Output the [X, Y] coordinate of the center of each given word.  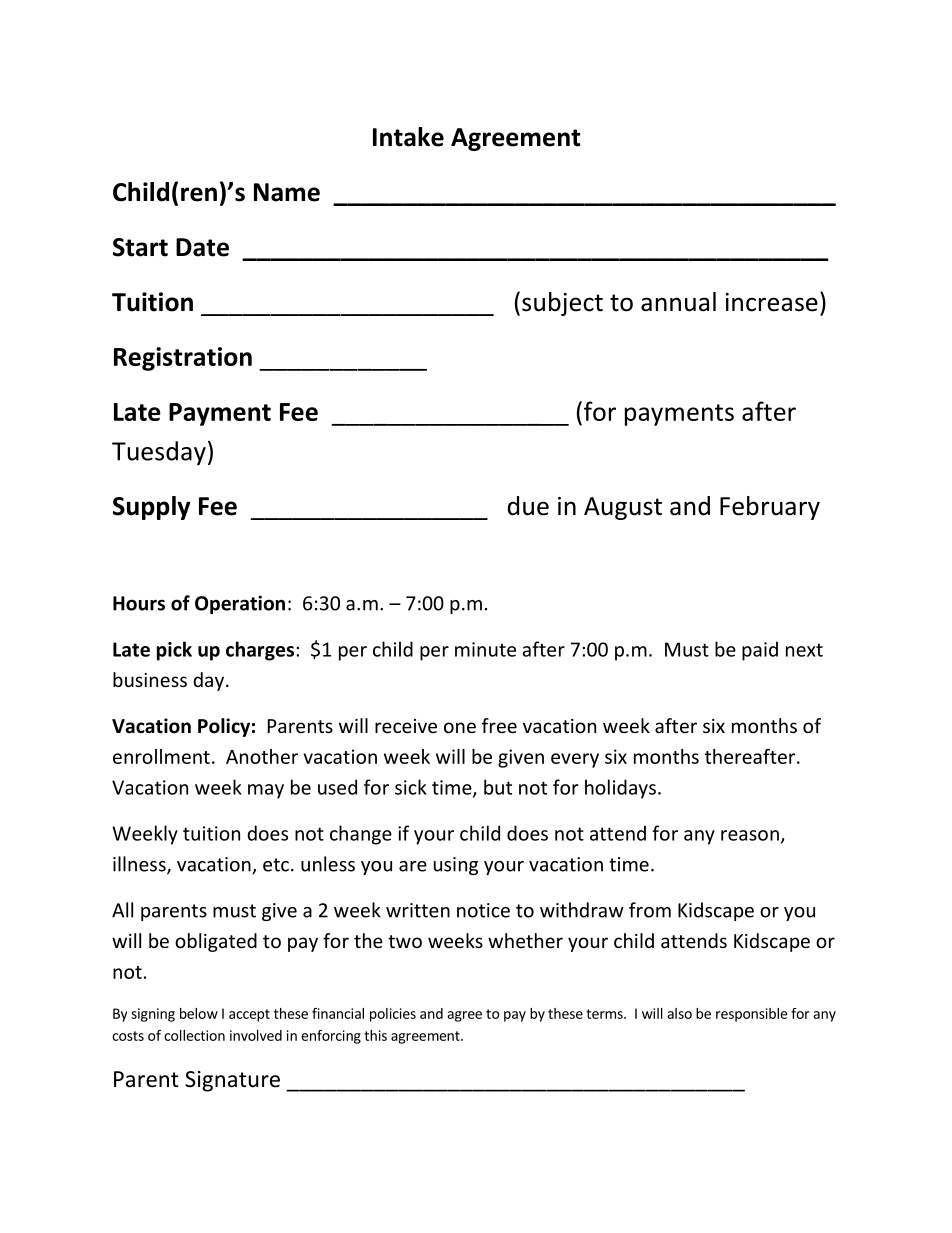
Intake [408, 137]
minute [485, 649]
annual [678, 302]
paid [760, 651]
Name [287, 192]
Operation [240, 604]
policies [393, 1015]
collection [194, 1035]
